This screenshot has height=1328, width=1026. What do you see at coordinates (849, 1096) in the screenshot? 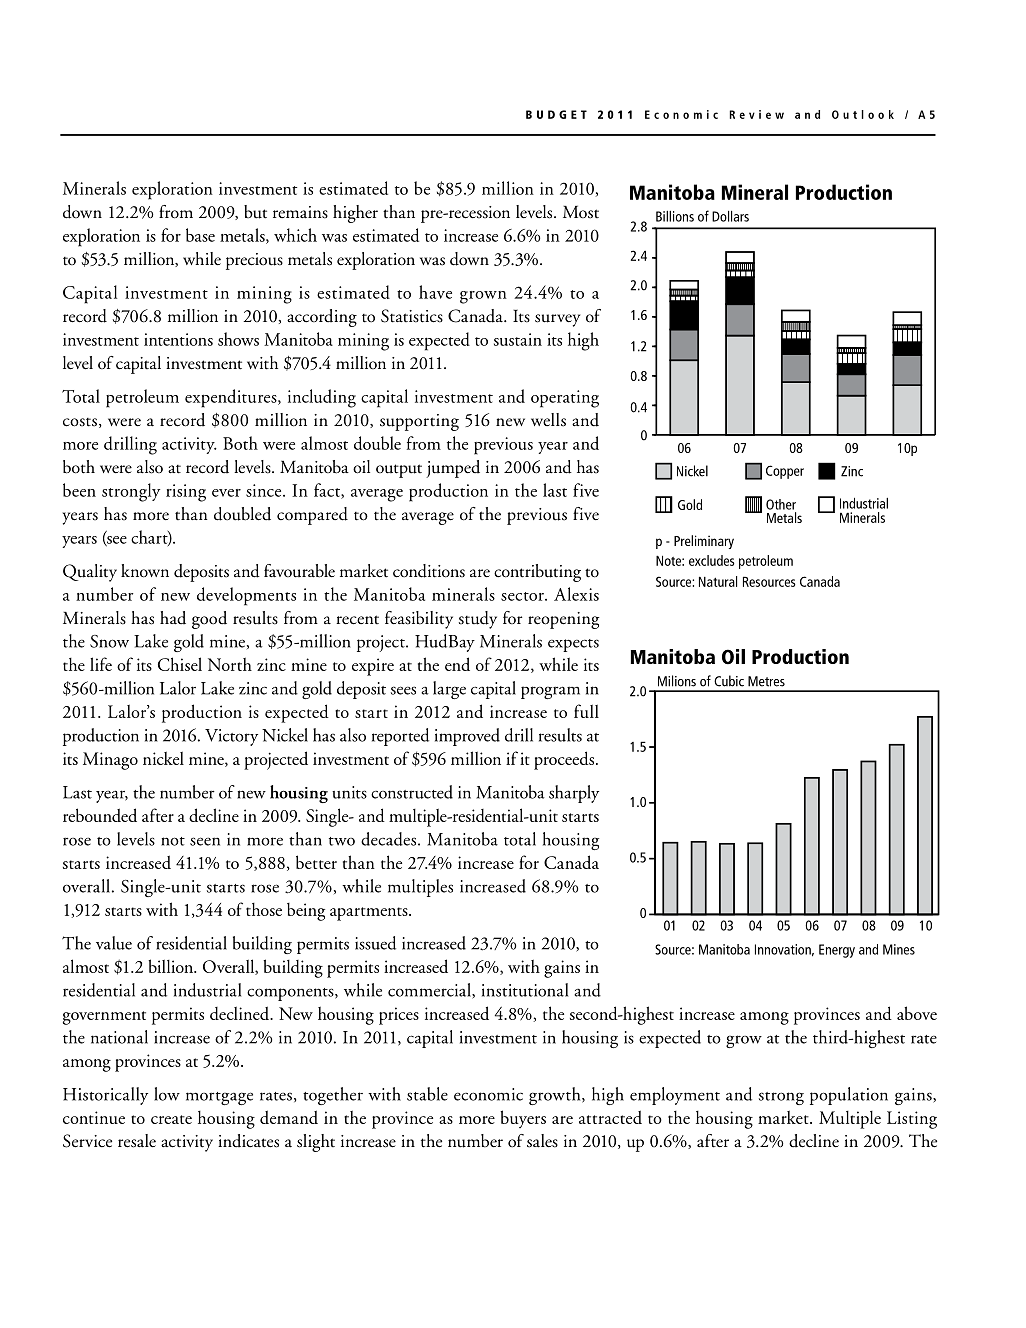
I see `population` at bounding box center [849, 1096].
